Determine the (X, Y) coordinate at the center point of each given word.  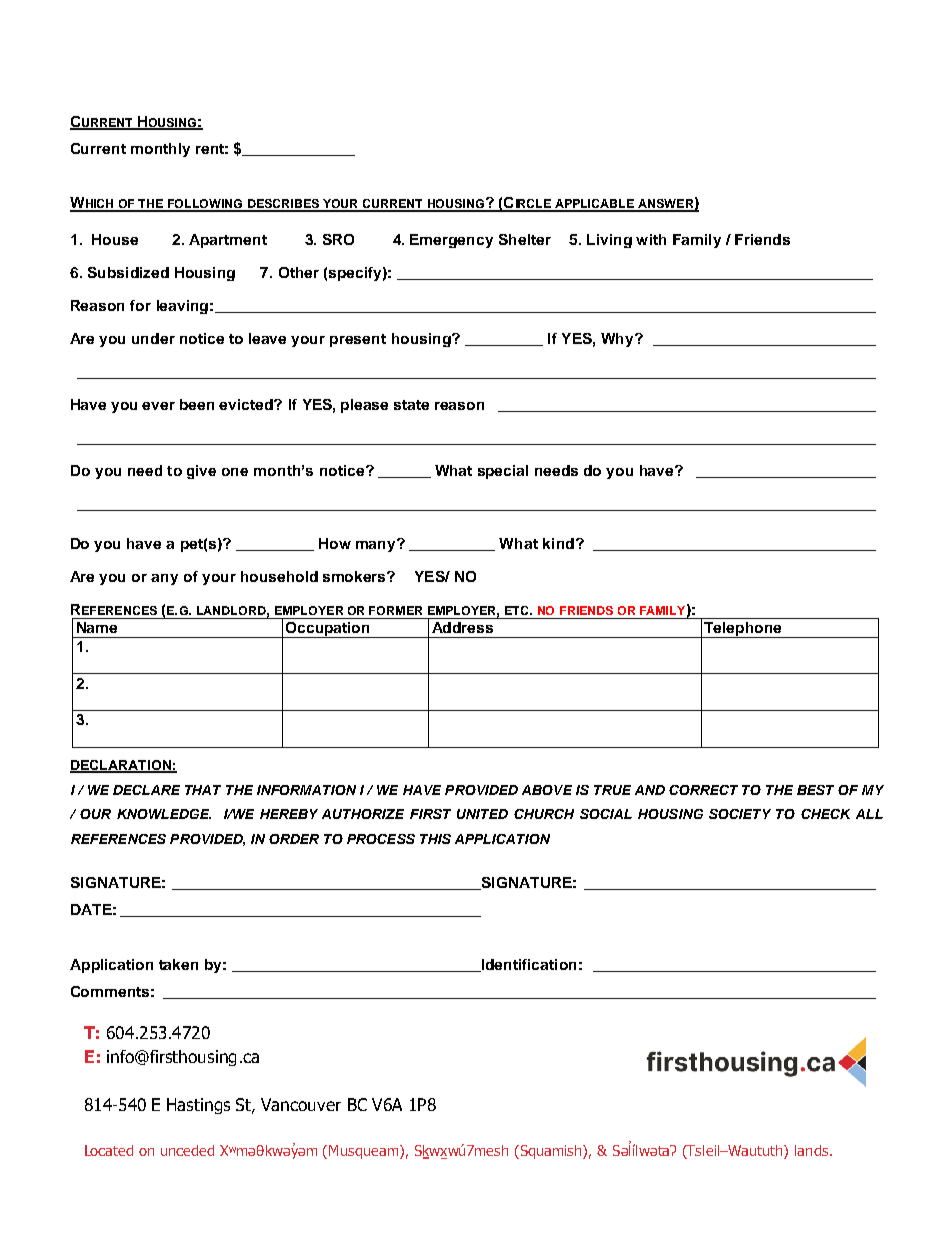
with (651, 239)
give (201, 472)
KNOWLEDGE (164, 814)
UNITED (482, 814)
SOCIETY (740, 814)
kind (558, 543)
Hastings (198, 1106)
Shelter (525, 239)
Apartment (228, 241)
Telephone (743, 630)
